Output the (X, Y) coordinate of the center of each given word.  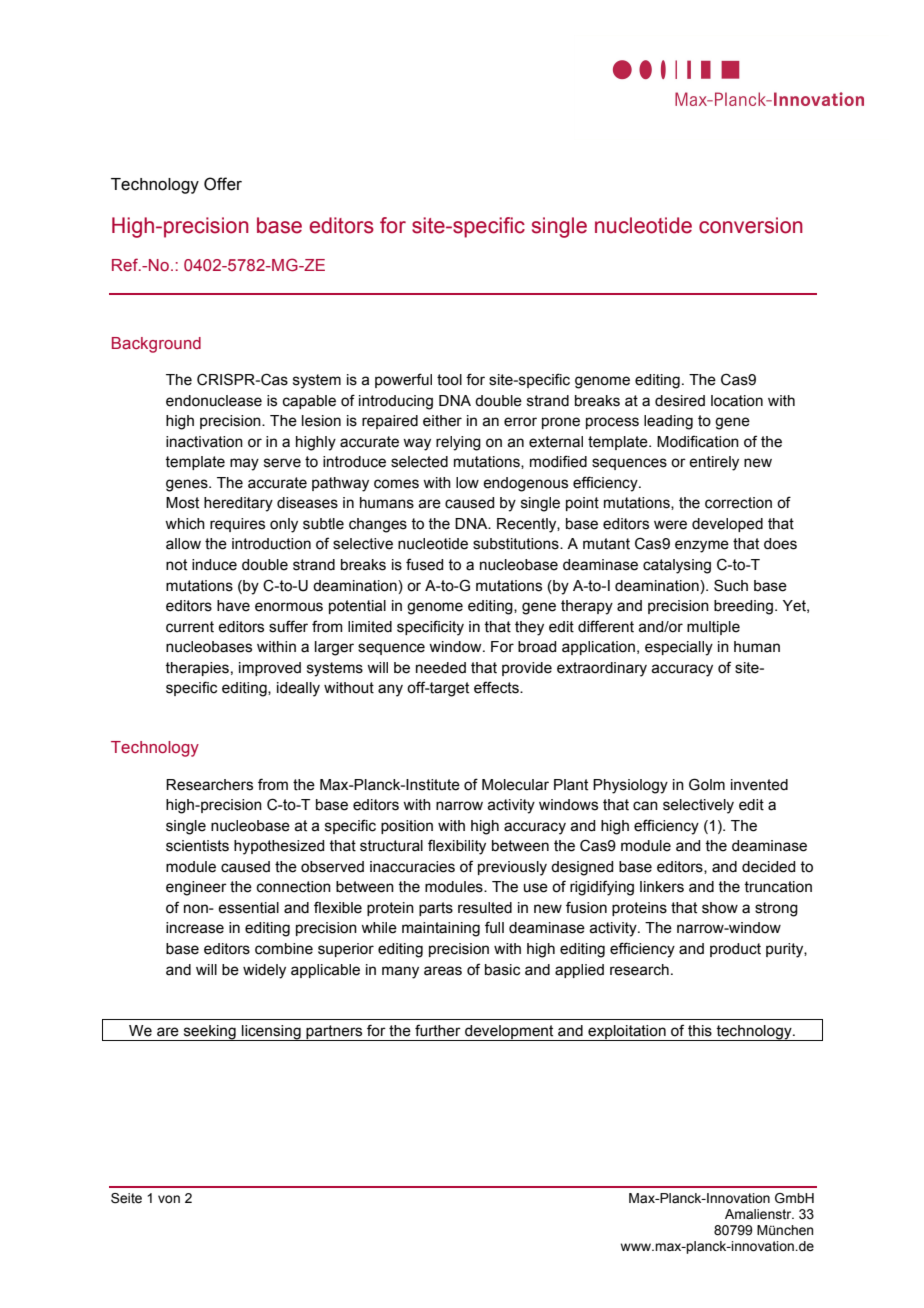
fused (424, 564)
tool (449, 380)
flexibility (457, 847)
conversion (751, 225)
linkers (662, 887)
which (185, 524)
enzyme (702, 546)
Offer (223, 184)
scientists (197, 846)
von (169, 1199)
